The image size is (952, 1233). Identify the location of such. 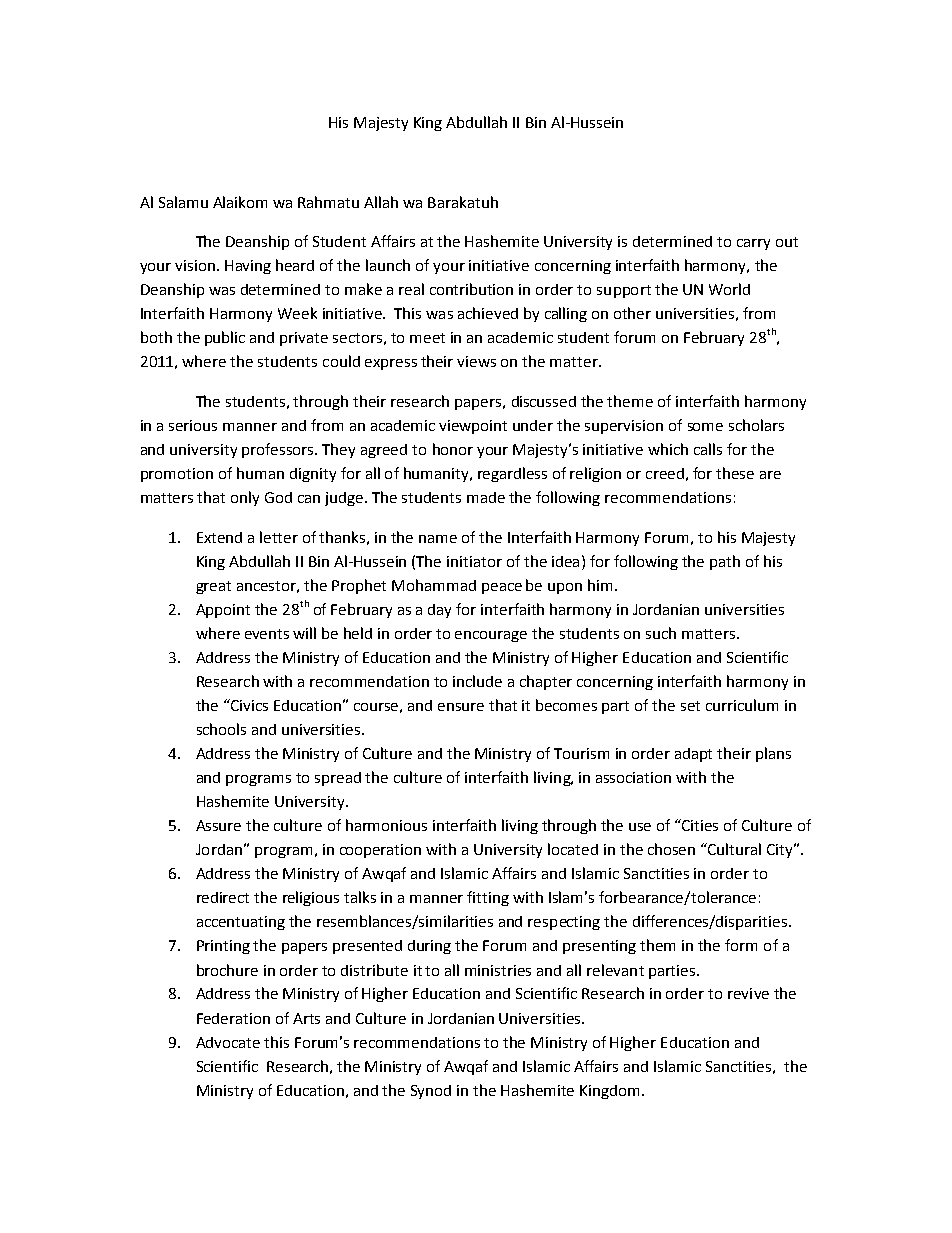
(661, 633).
